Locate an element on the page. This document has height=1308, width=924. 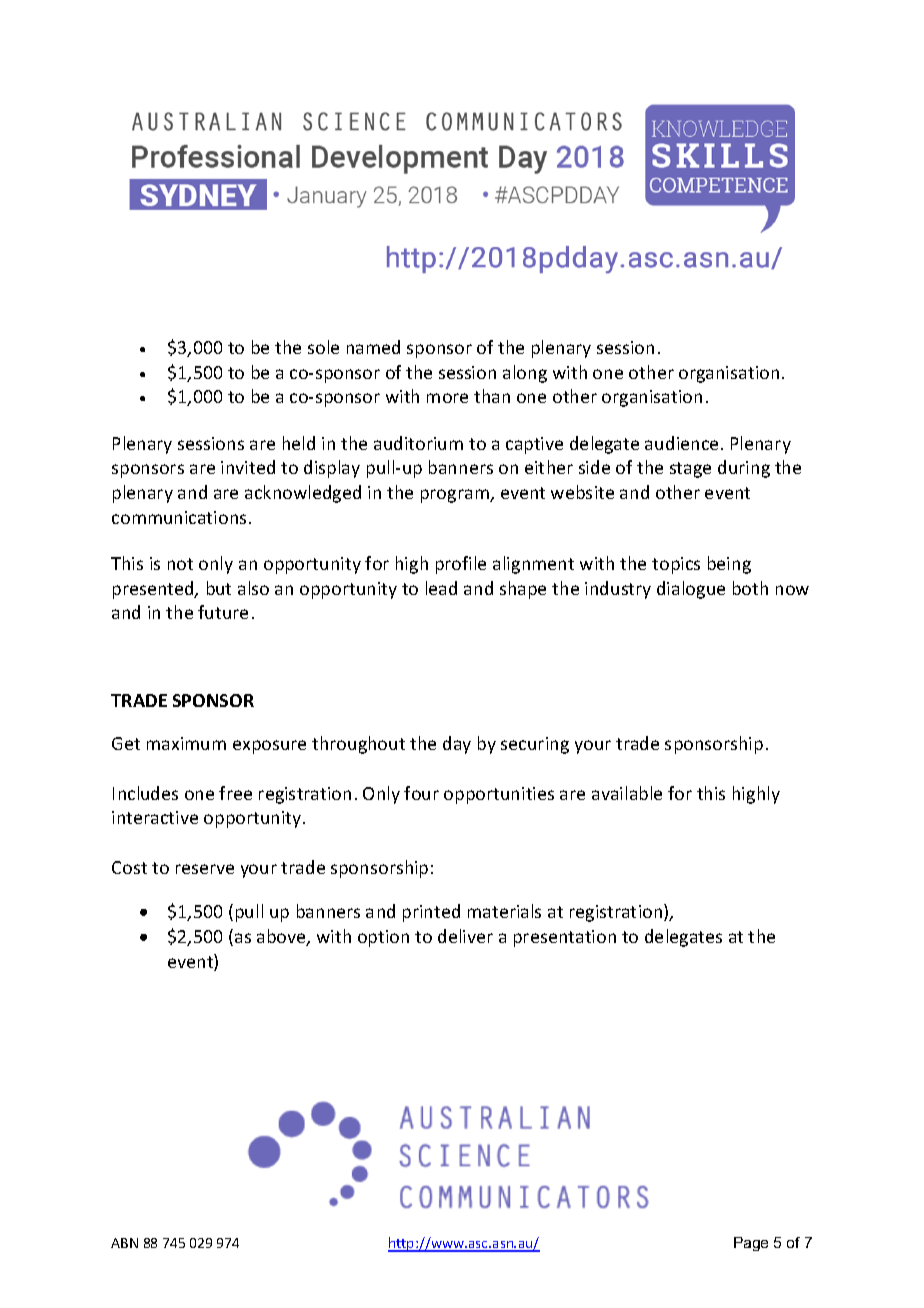
ABN is located at coordinates (124, 1243).
